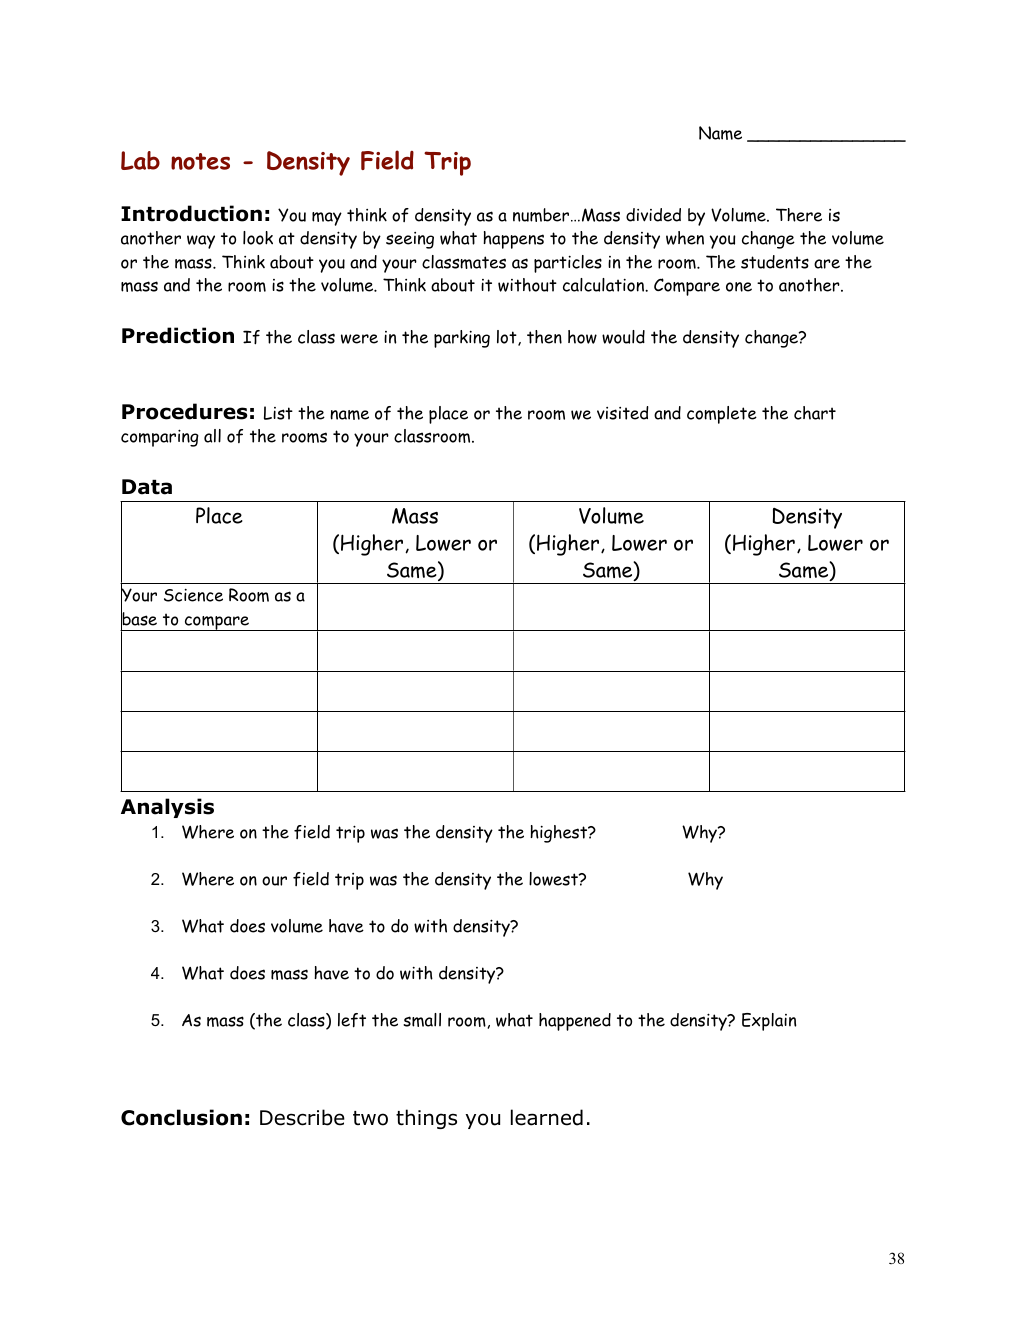 This page has width=1026, height=1328. What do you see at coordinates (769, 1022) in the page?
I see `Explain` at bounding box center [769, 1022].
